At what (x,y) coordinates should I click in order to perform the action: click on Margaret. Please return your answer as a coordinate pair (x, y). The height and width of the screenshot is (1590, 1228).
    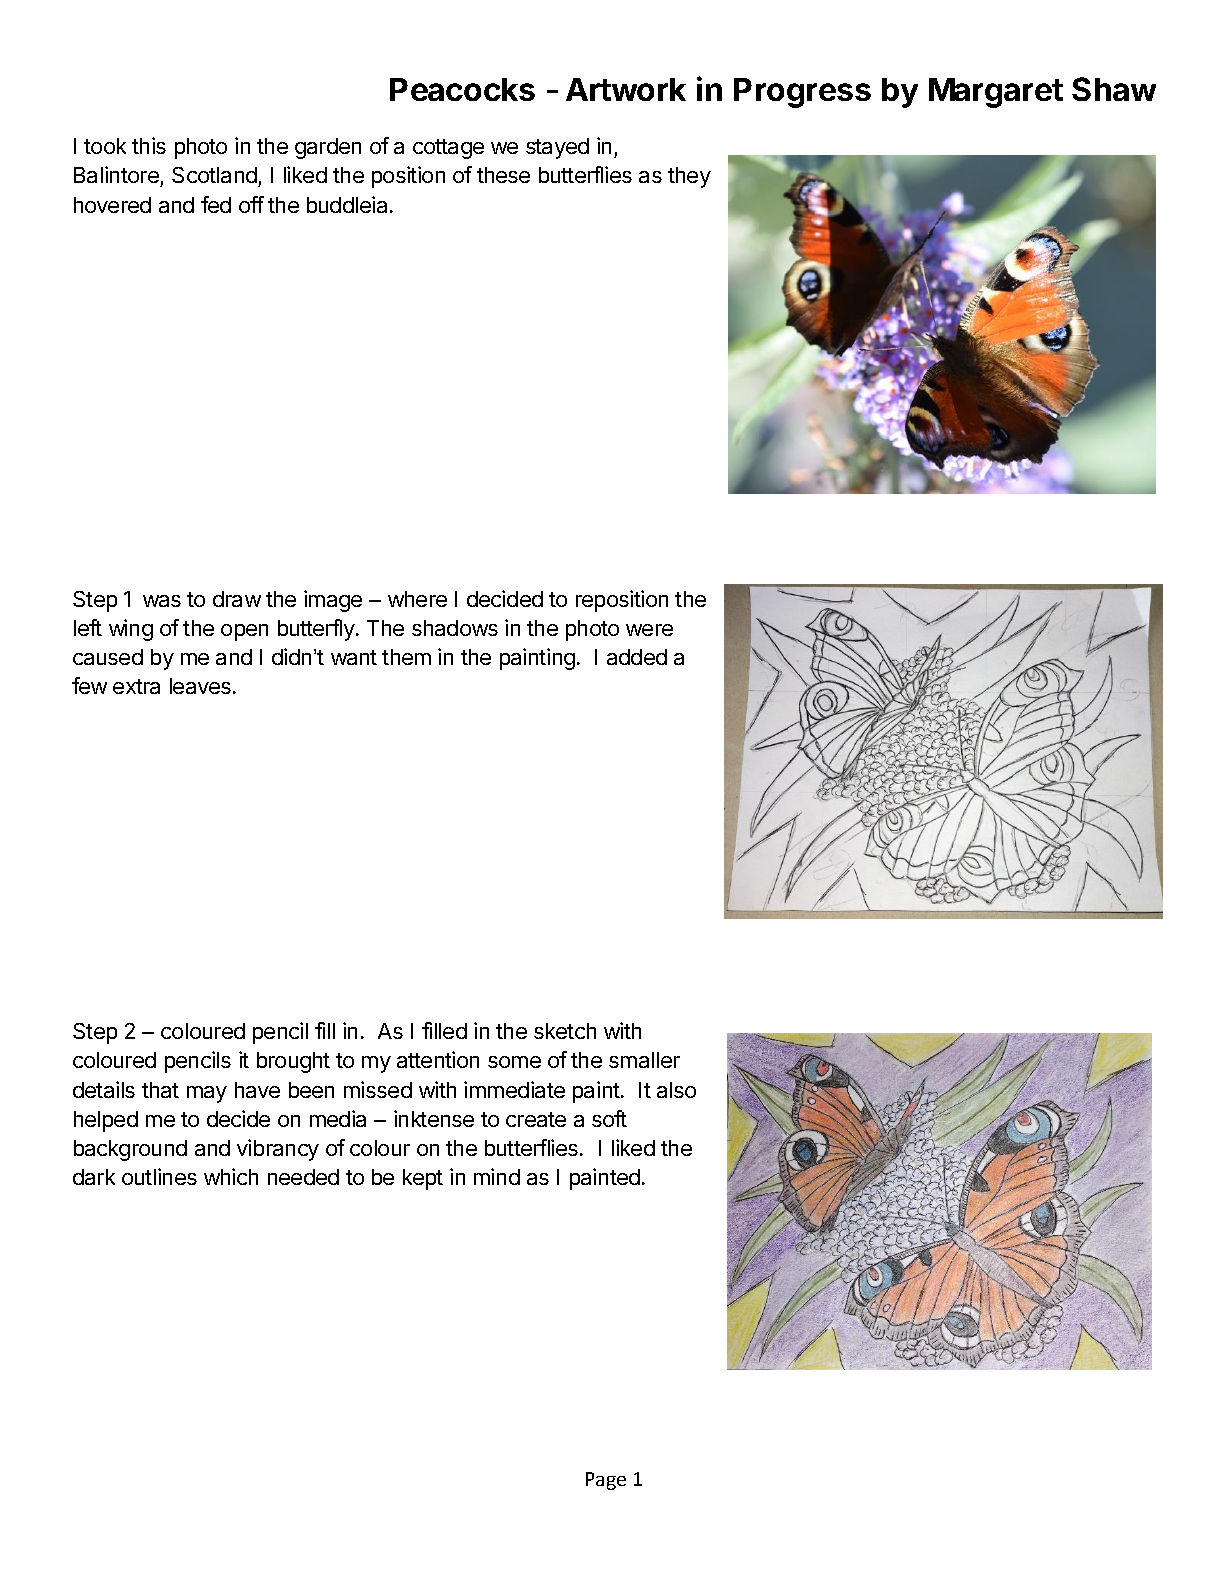
    Looking at the image, I should click on (996, 93).
